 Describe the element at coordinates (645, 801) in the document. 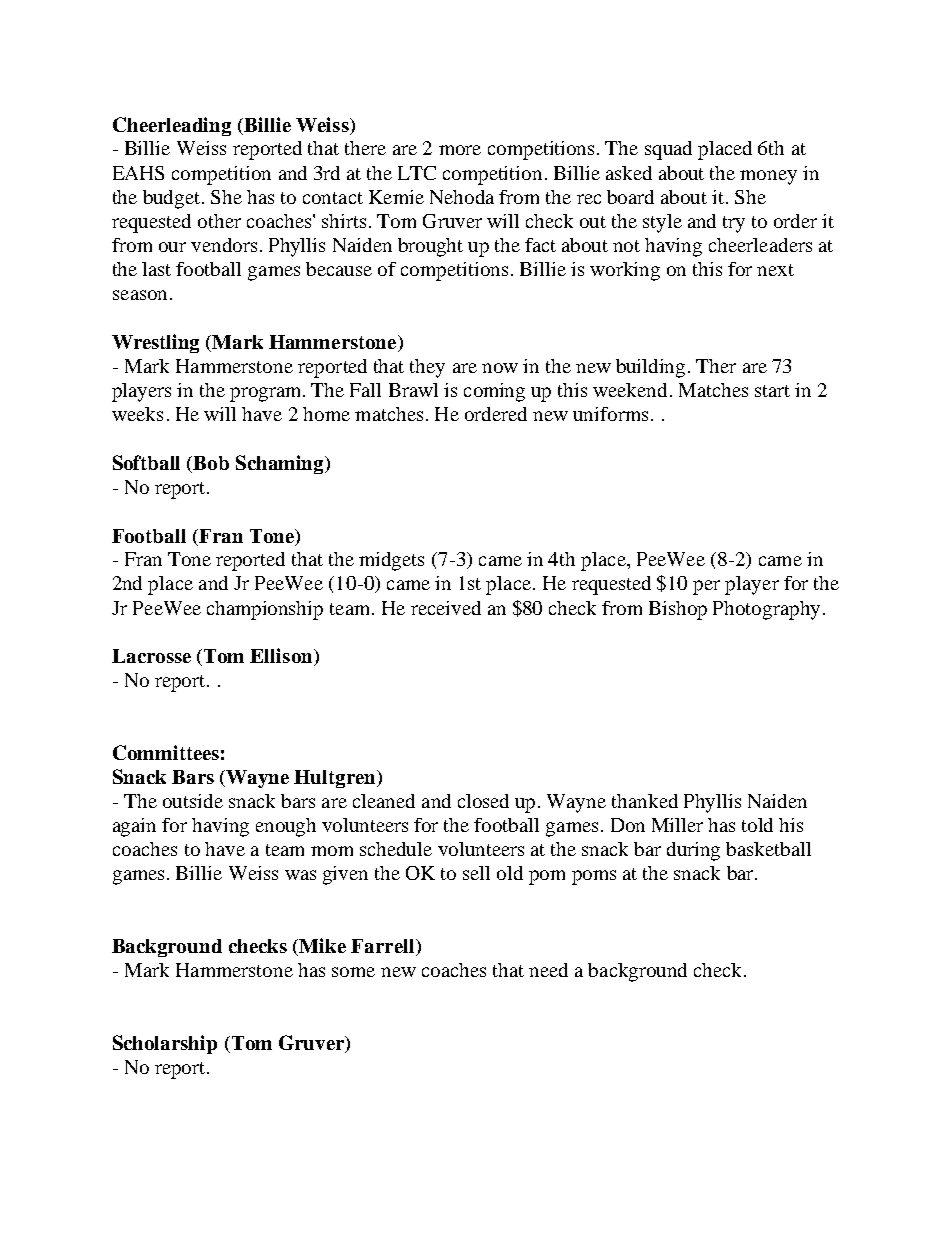

I see `thanked` at that location.
